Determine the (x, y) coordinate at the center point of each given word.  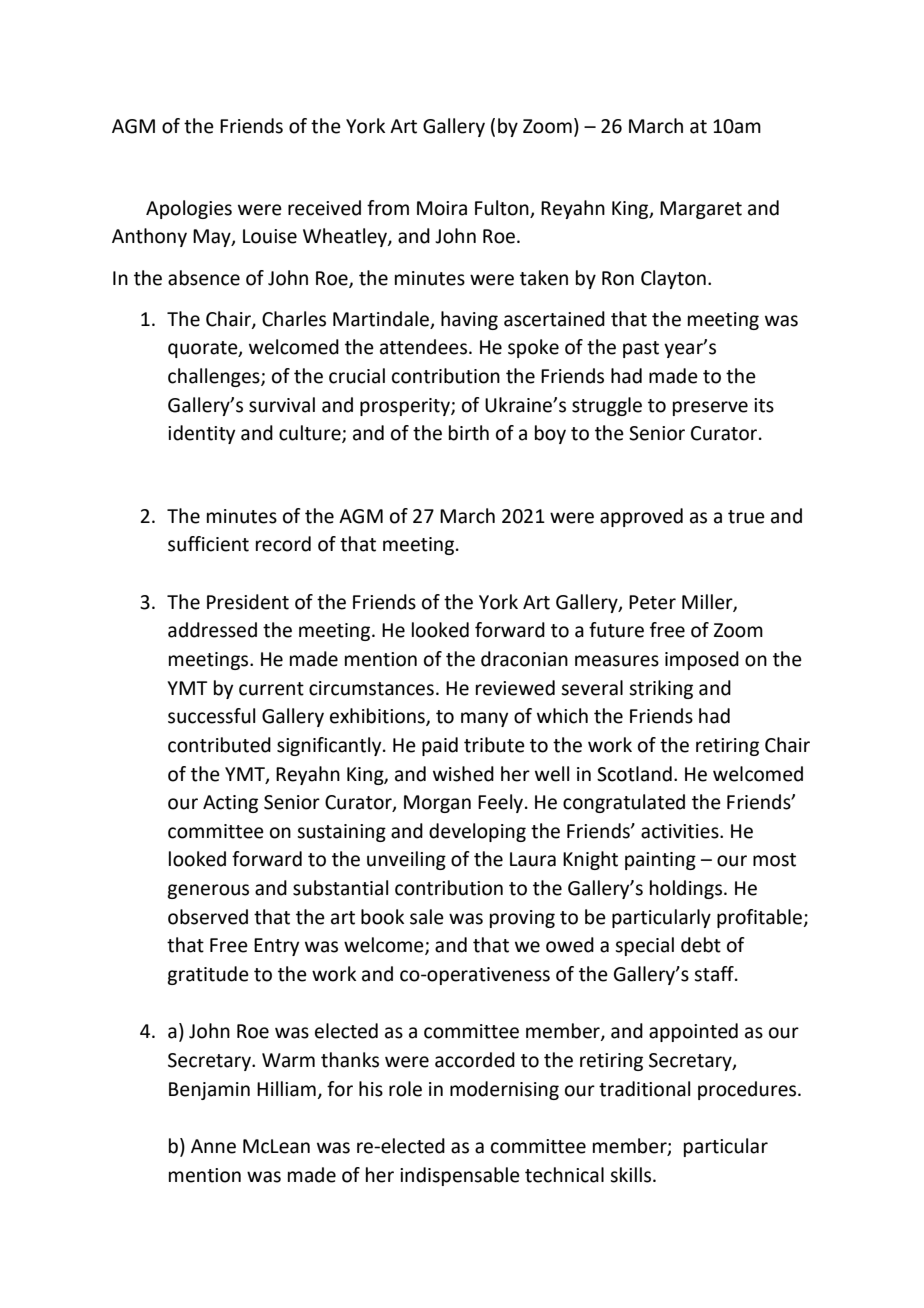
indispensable (460, 1176)
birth (469, 433)
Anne (213, 1146)
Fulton (503, 209)
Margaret (701, 210)
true (746, 517)
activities (681, 831)
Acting (230, 804)
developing (477, 832)
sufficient (208, 544)
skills (632, 1175)
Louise (270, 236)
